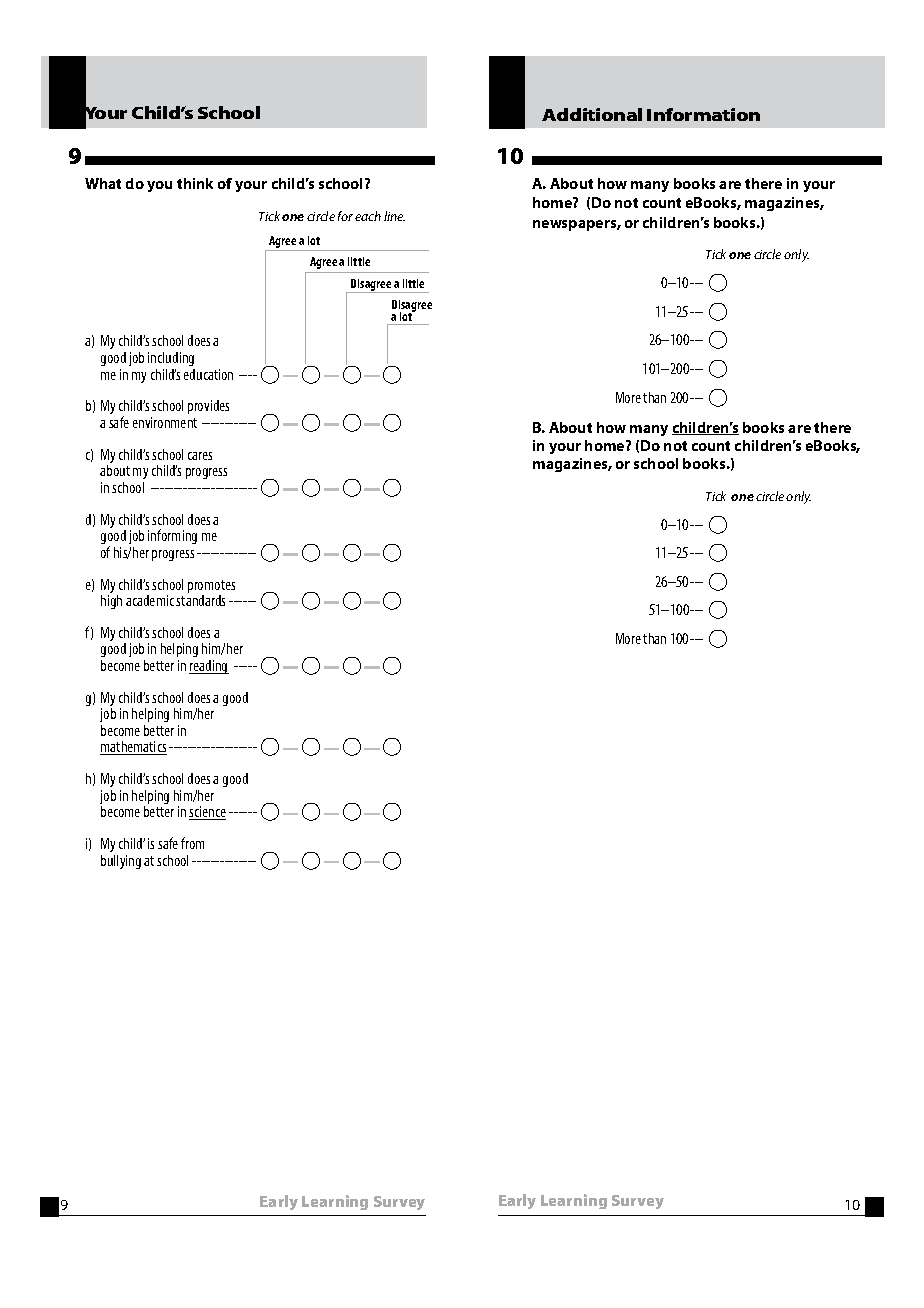 Image resolution: width=924 pixels, height=1308 pixels. Describe the element at coordinates (592, 114) in the screenshot. I see `Additional` at that location.
